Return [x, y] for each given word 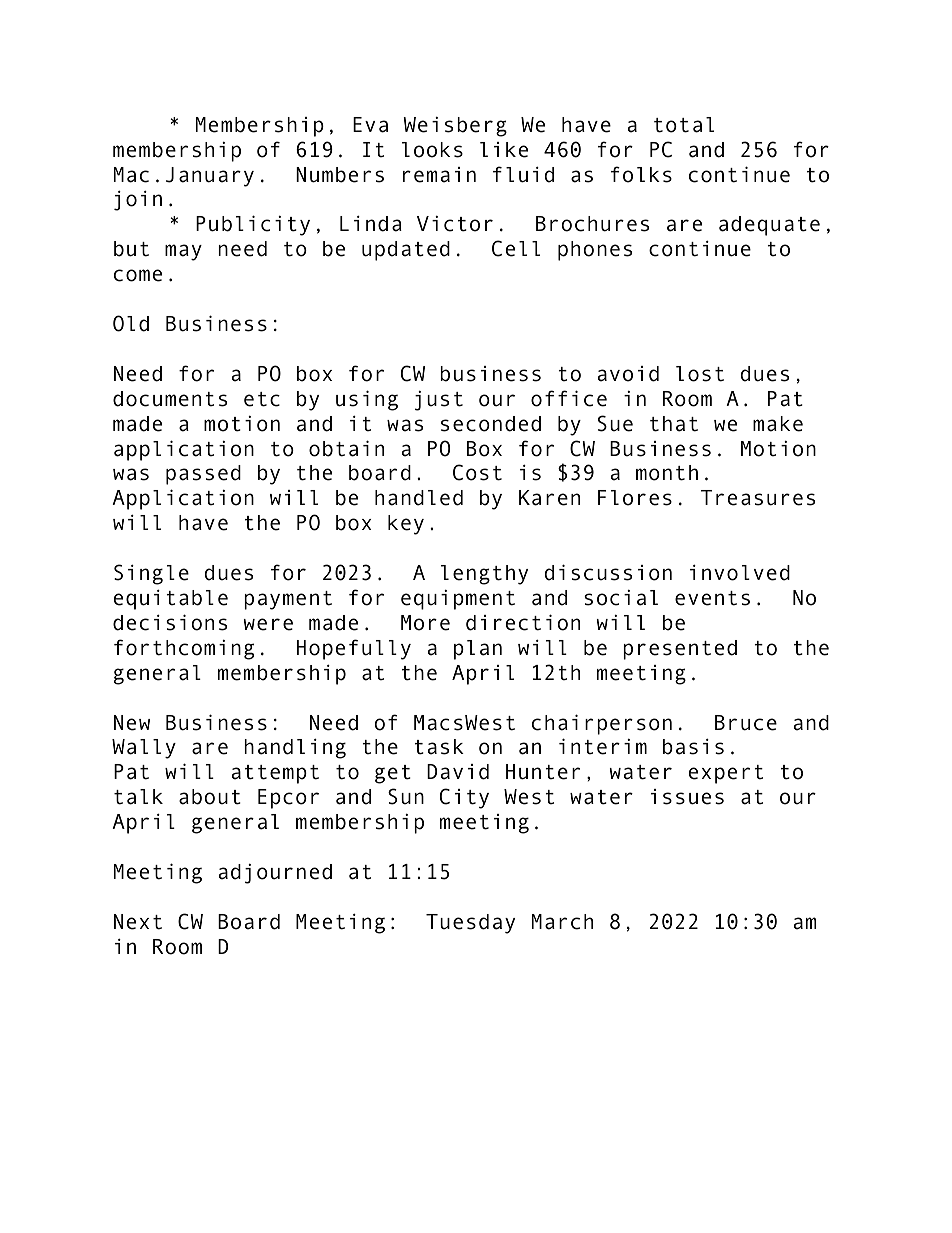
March [562, 922]
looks [432, 150]
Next [138, 922]
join [138, 200]
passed [203, 475]
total [684, 125]
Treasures [758, 498]
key [406, 525]
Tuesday [470, 924]
